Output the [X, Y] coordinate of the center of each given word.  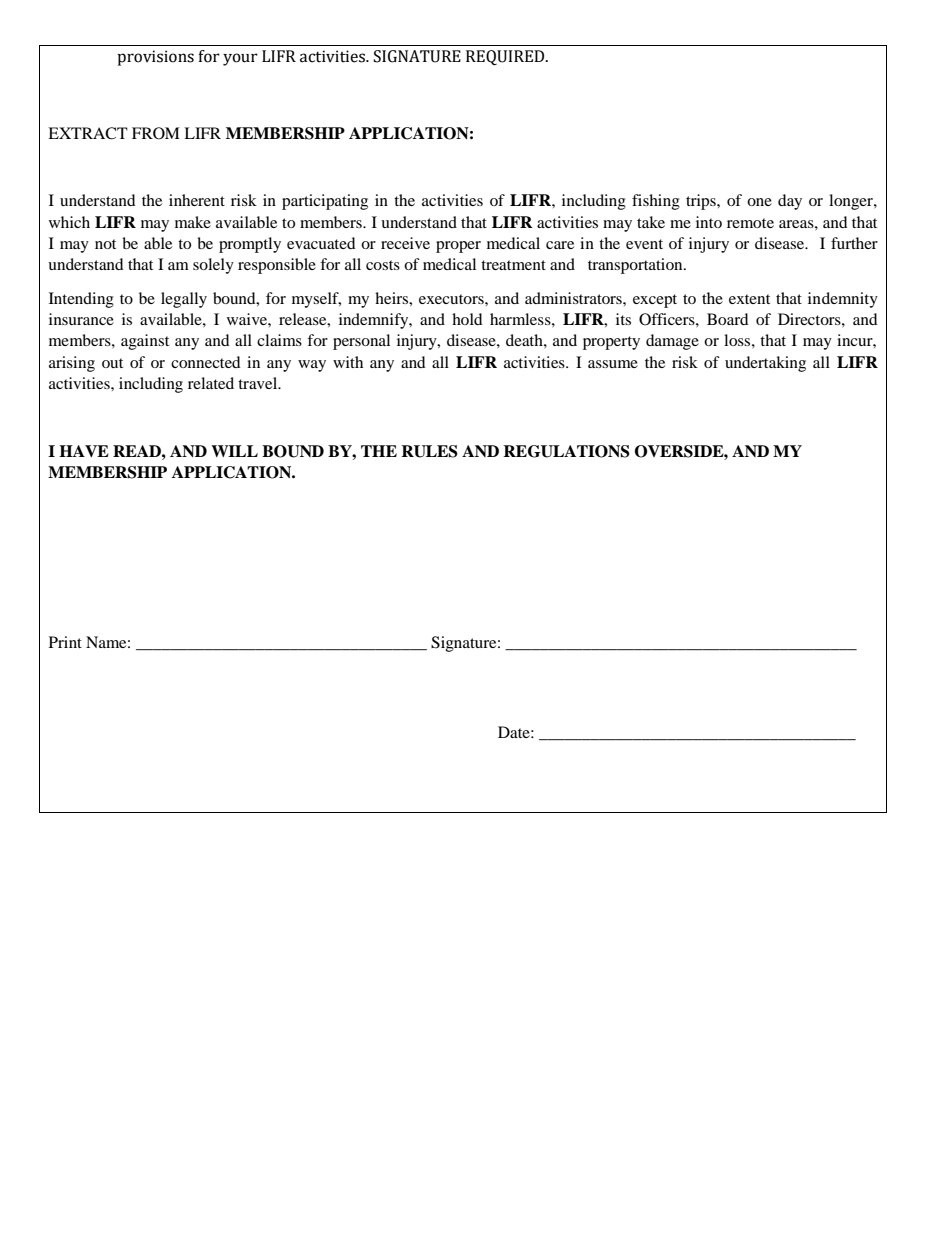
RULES [429, 451]
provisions [155, 58]
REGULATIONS [566, 451]
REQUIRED [506, 58]
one [759, 202]
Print [65, 642]
